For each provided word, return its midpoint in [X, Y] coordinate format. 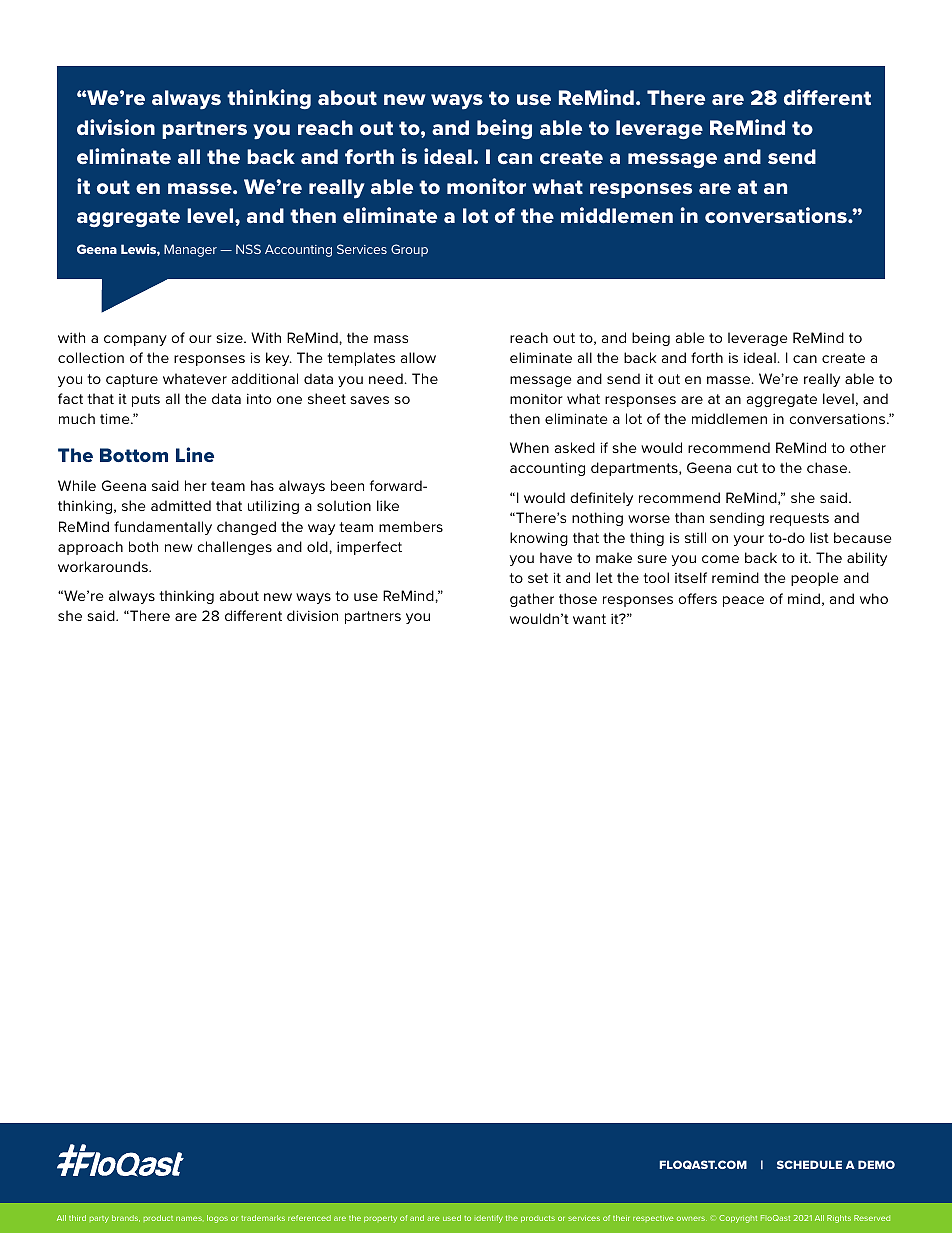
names [190, 1218]
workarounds [104, 566]
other [868, 447]
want [589, 619]
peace [743, 601]
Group [409, 250]
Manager [190, 250]
